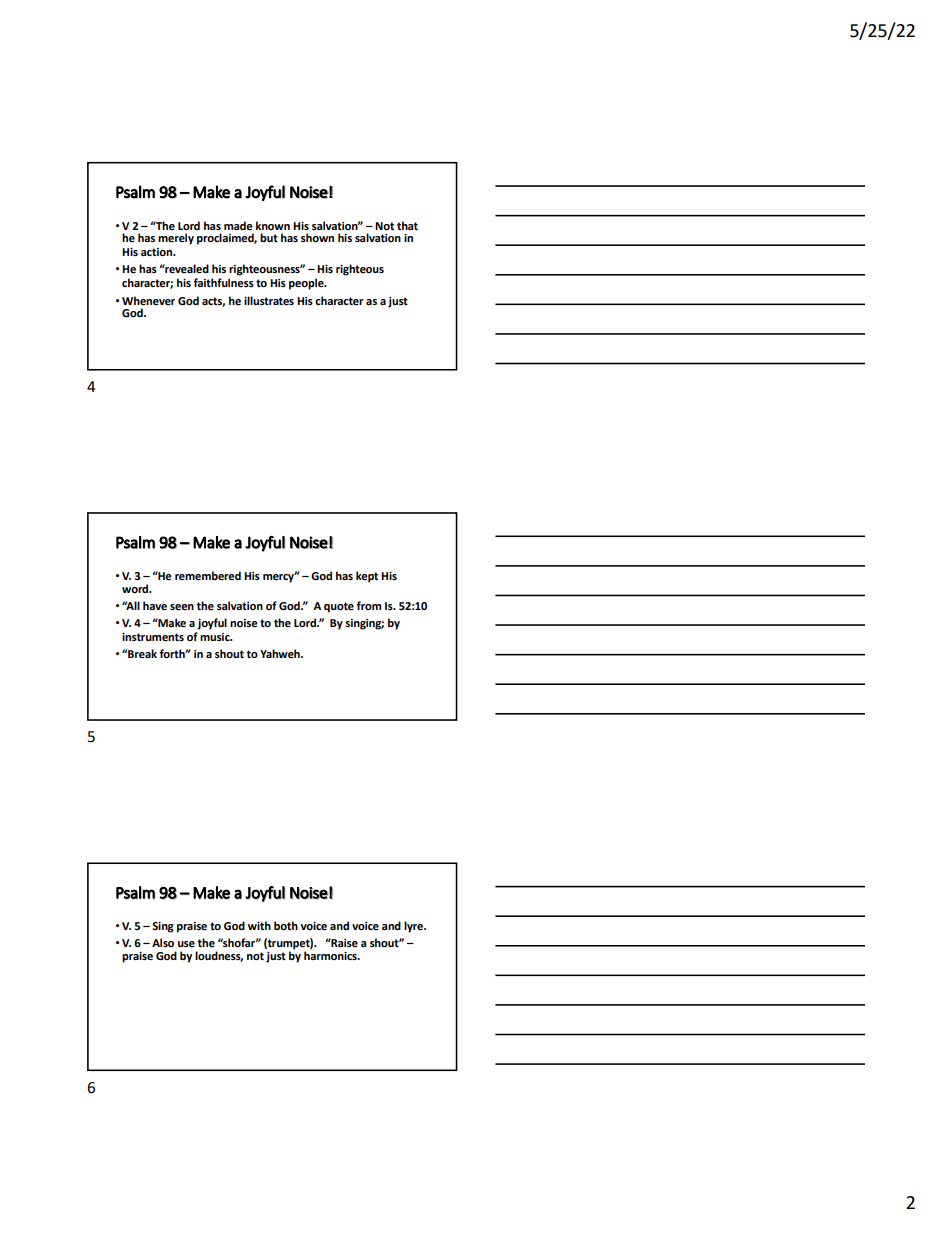  Describe the element at coordinates (414, 927) in the document. I see `lyre` at that location.
